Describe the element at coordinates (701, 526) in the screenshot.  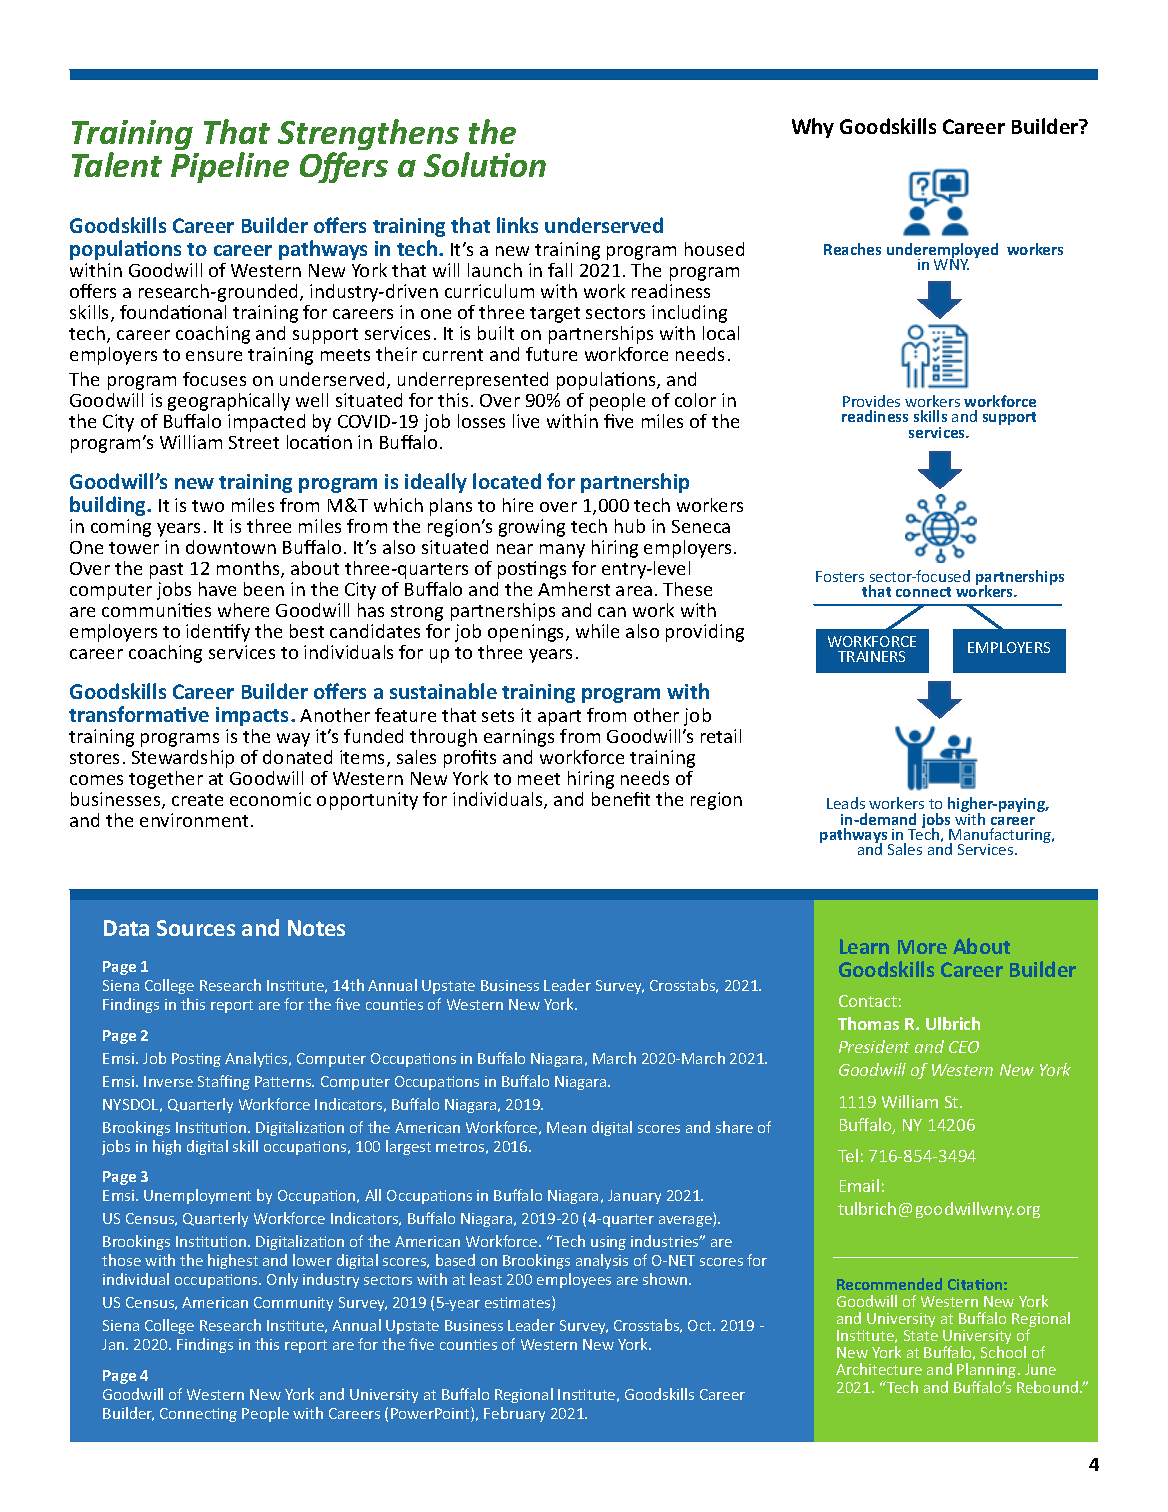
I see `Seneca` at that location.
